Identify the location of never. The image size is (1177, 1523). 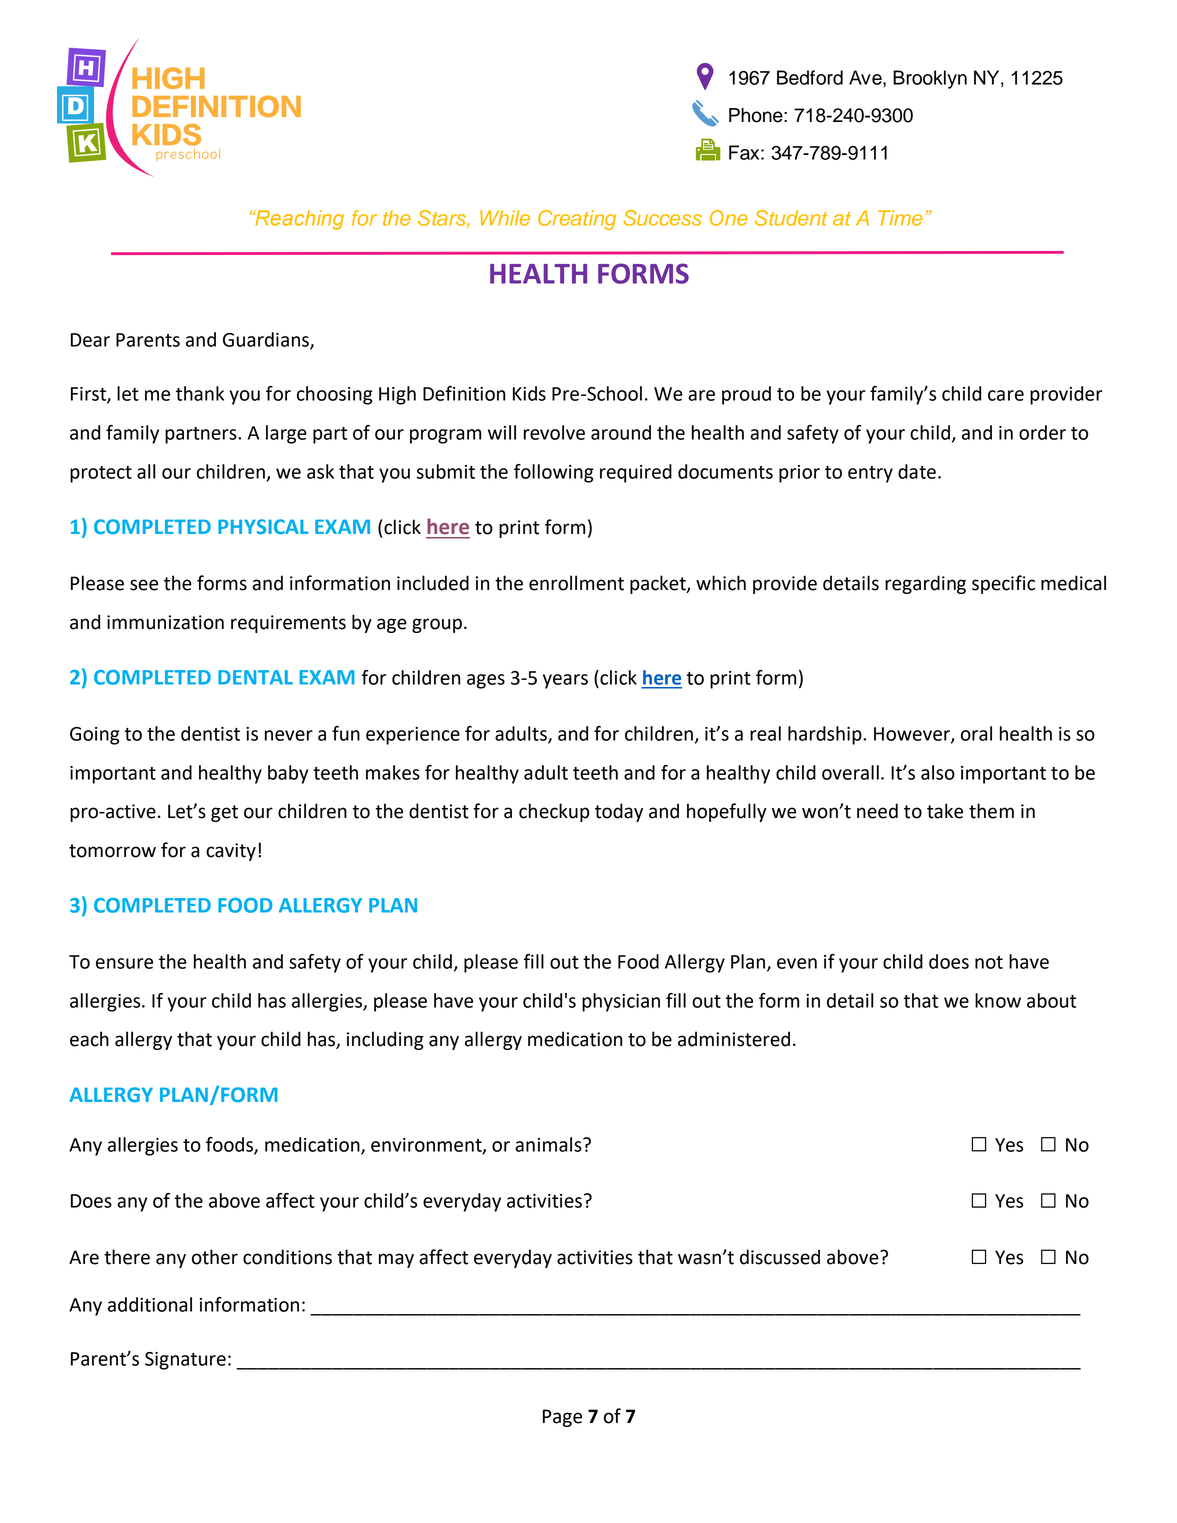
(289, 735).
